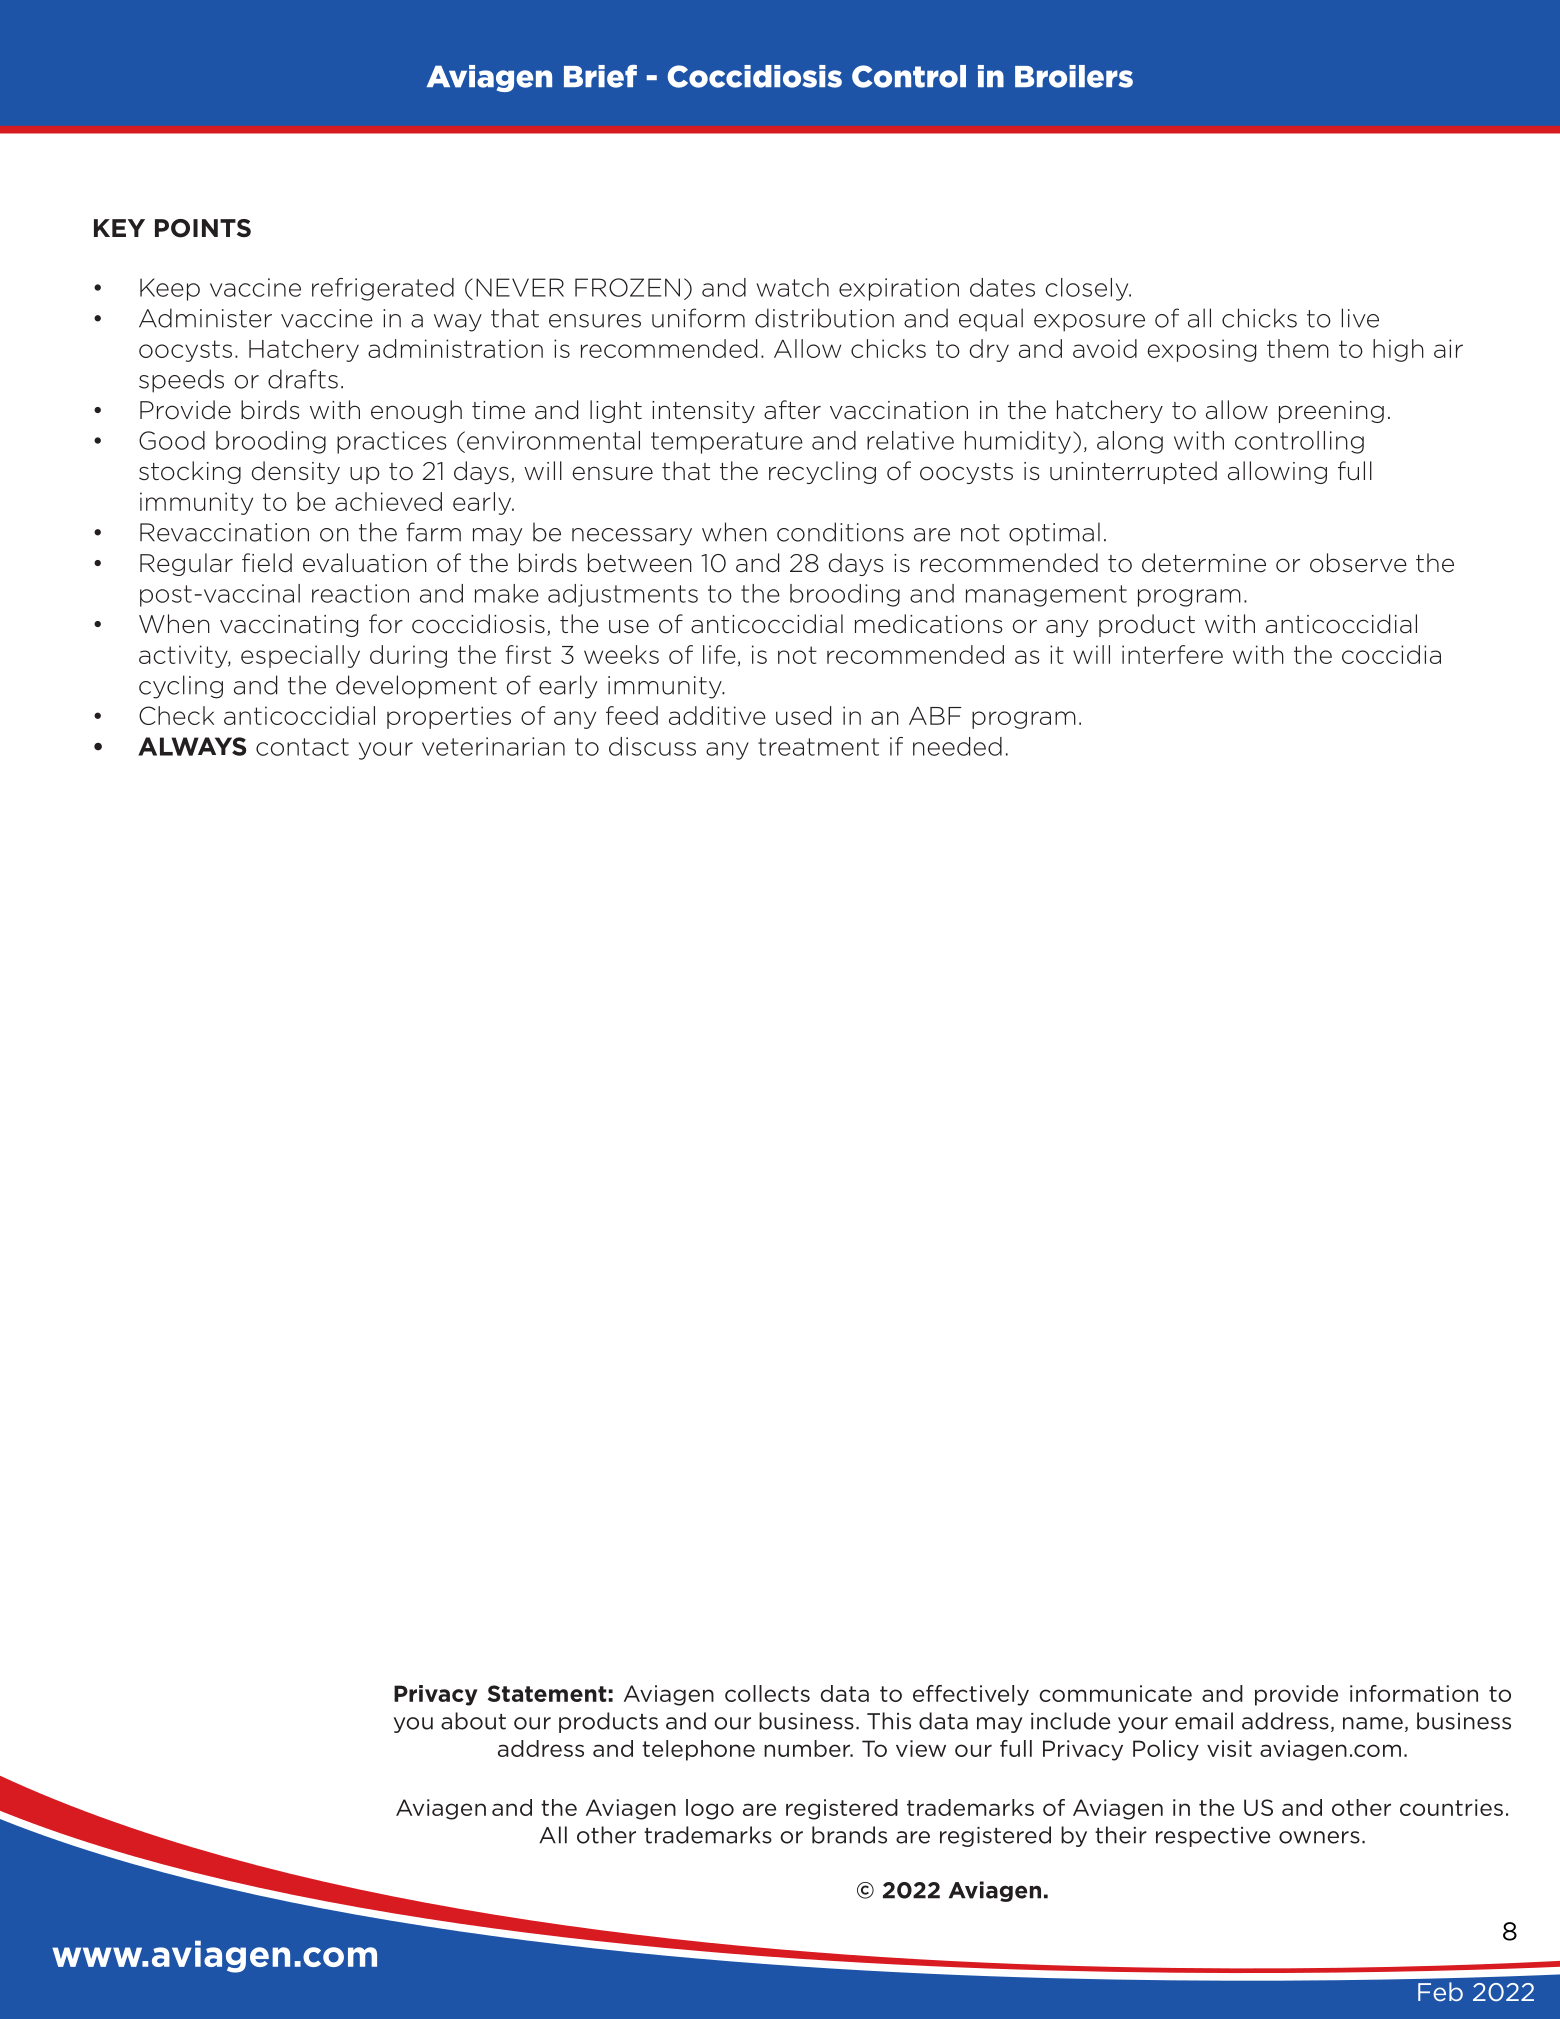 The image size is (1560, 2019). What do you see at coordinates (600, 76) in the screenshot?
I see `Brief` at bounding box center [600, 76].
